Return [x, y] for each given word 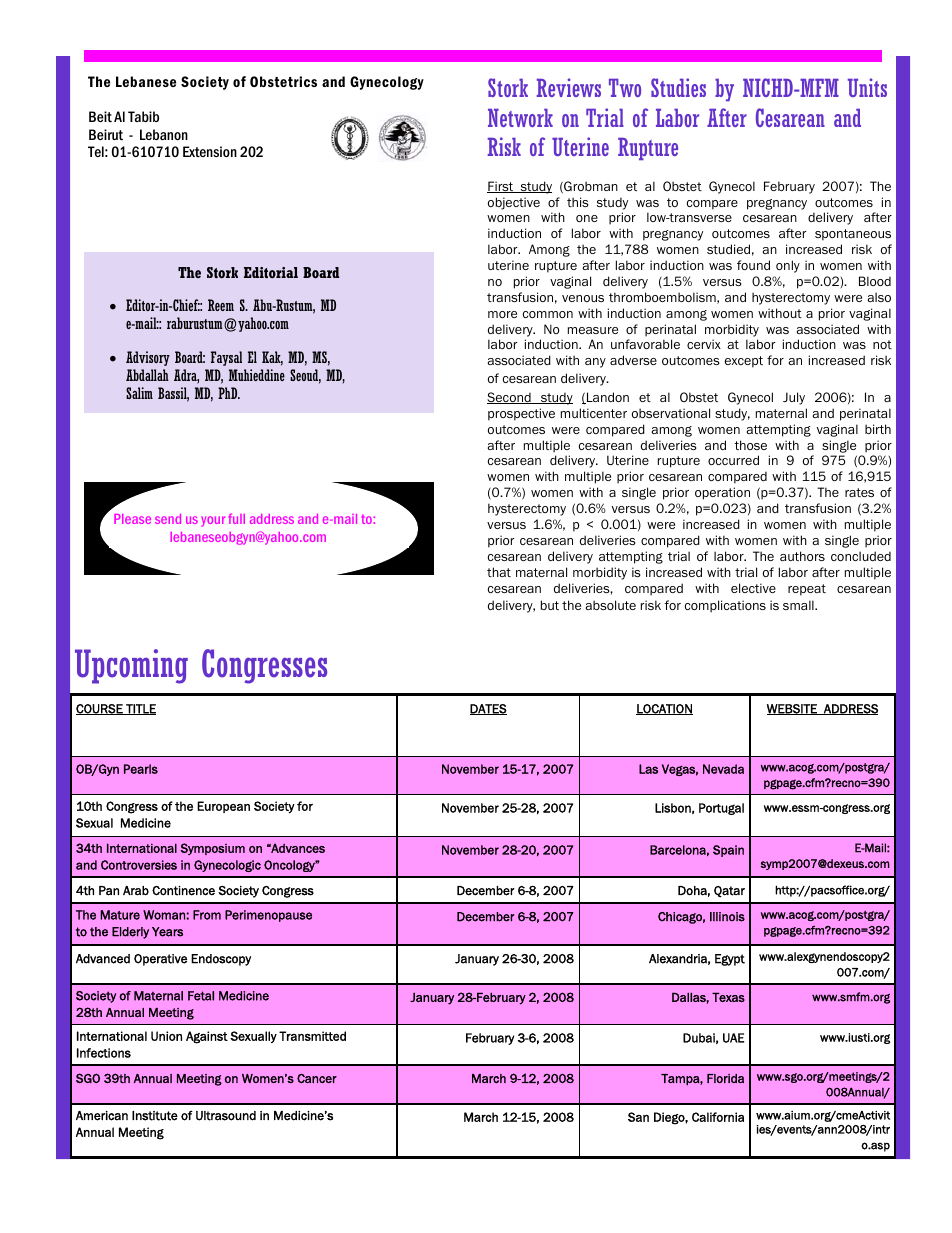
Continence [183, 891]
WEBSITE [793, 709]
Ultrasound [226, 1116]
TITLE [140, 709]
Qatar [729, 892]
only [788, 266]
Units [867, 87]
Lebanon [164, 134]
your [213, 521]
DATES [488, 709]
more [502, 314]
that [499, 572]
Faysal [226, 358]
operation [722, 493]
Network [520, 118]
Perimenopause [268, 916]
